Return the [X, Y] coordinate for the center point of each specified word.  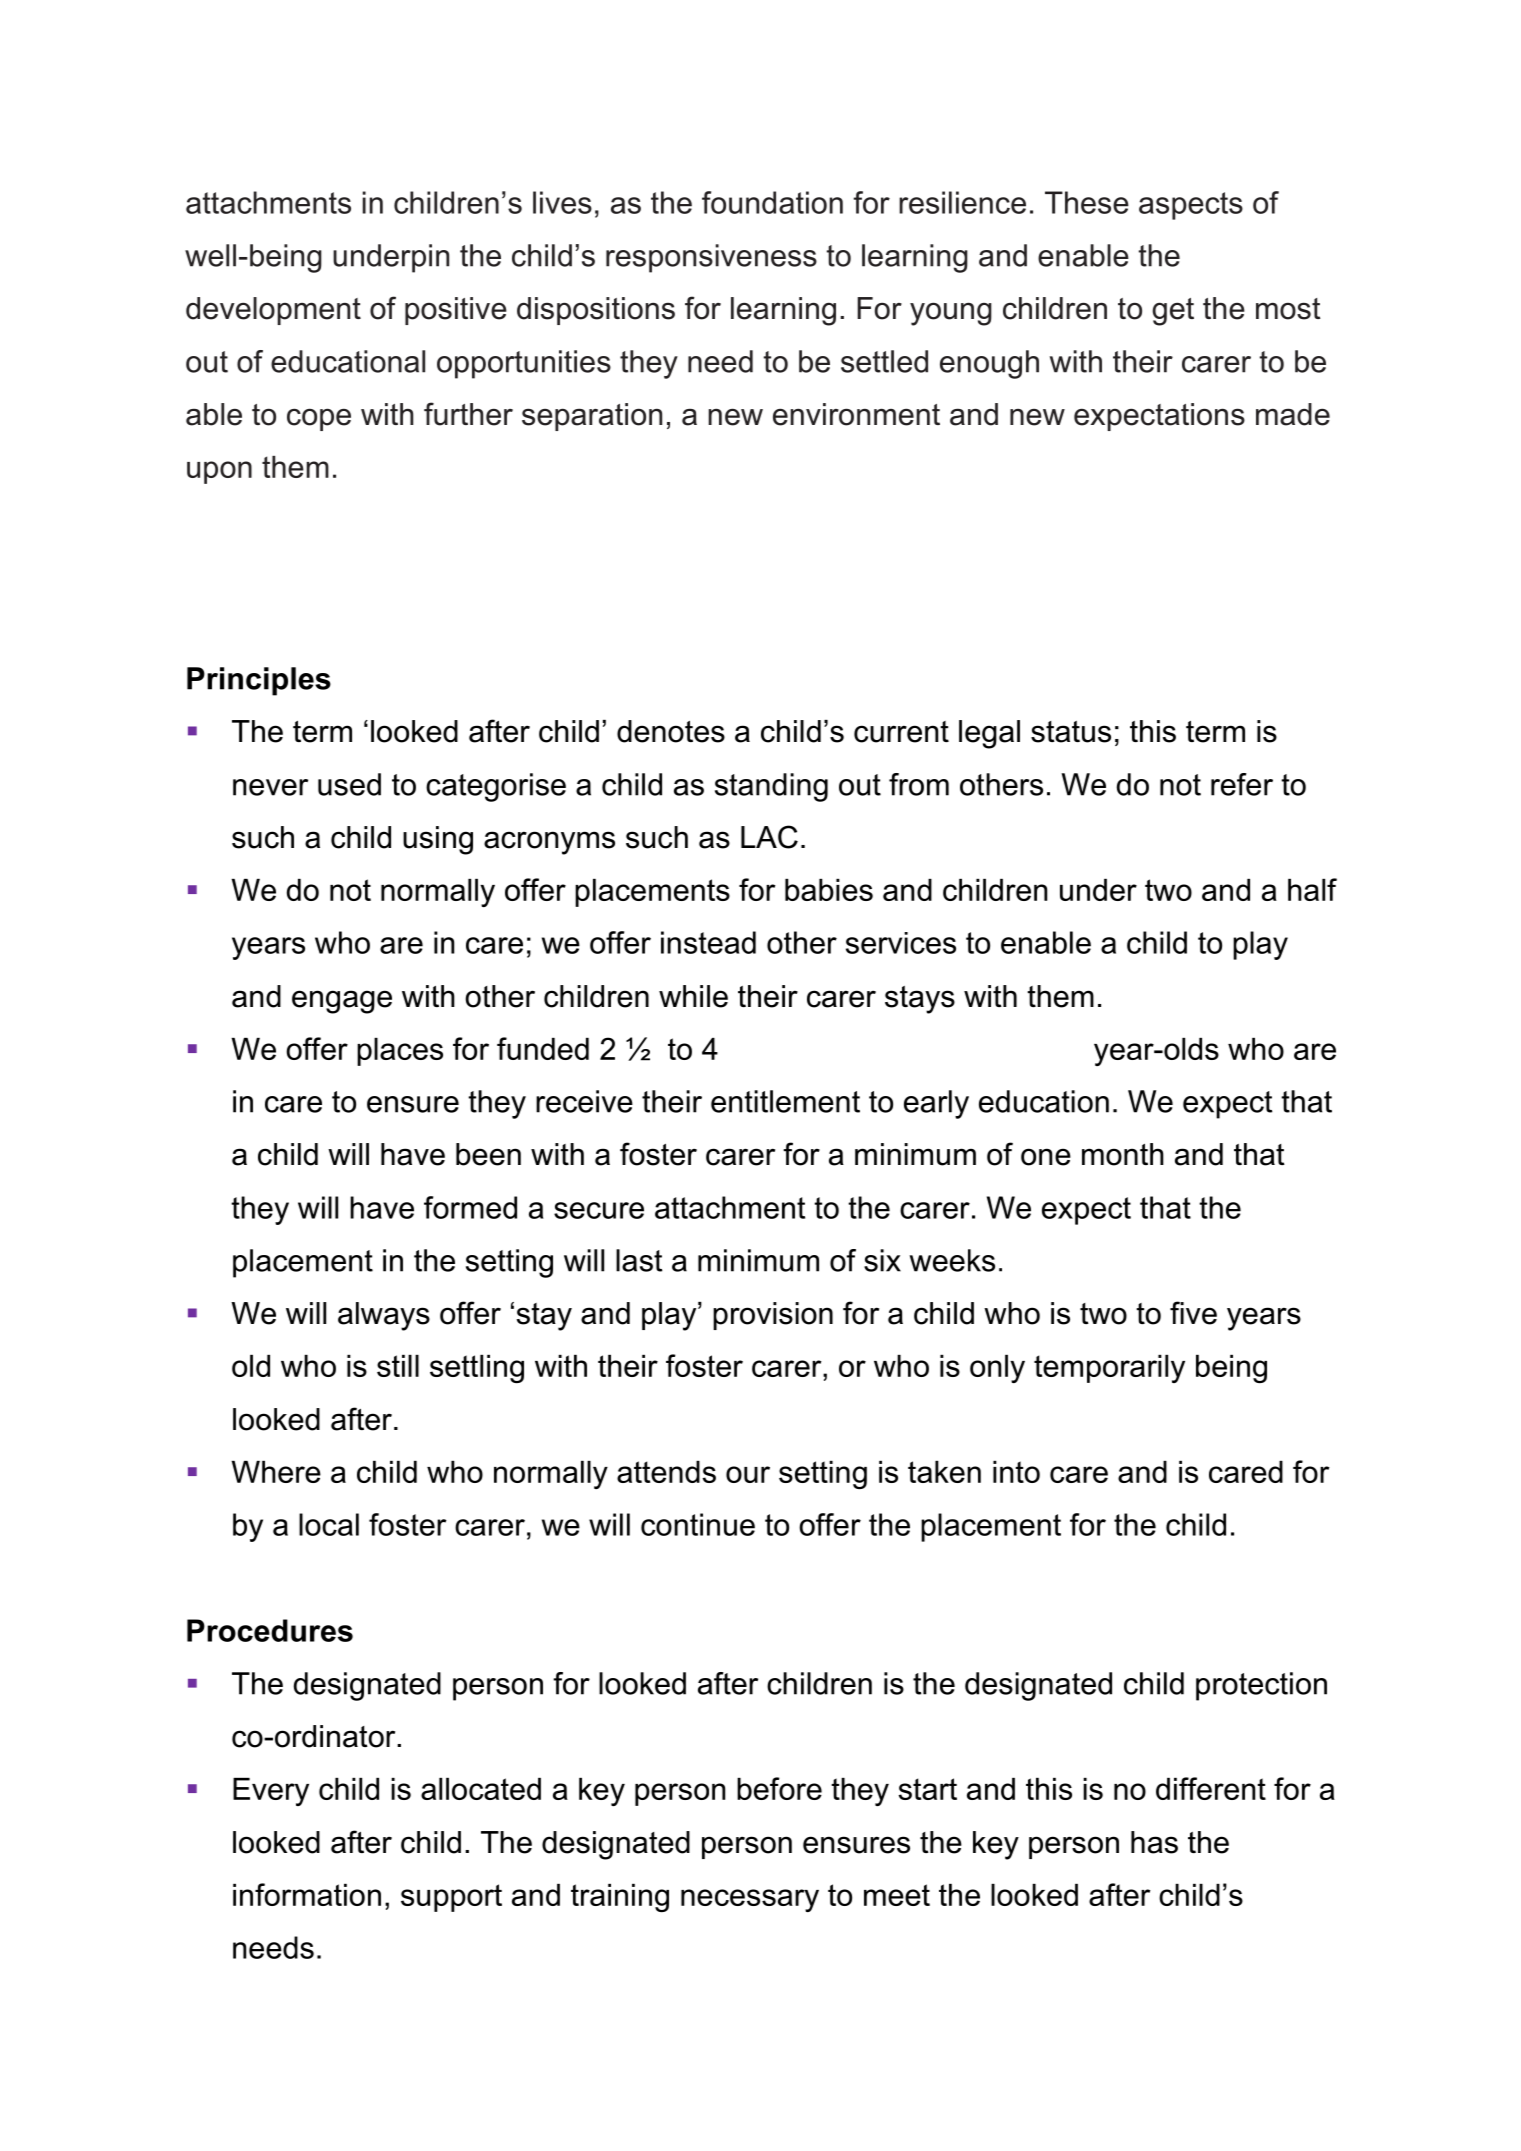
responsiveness [711, 258]
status [1071, 732]
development [273, 311]
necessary [750, 1900]
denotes [671, 731]
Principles [259, 681]
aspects [1191, 206]
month [1123, 1154]
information [307, 1894]
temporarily [1109, 1369]
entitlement [785, 1101]
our [748, 1474]
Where [276, 1472]
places [400, 1052]
